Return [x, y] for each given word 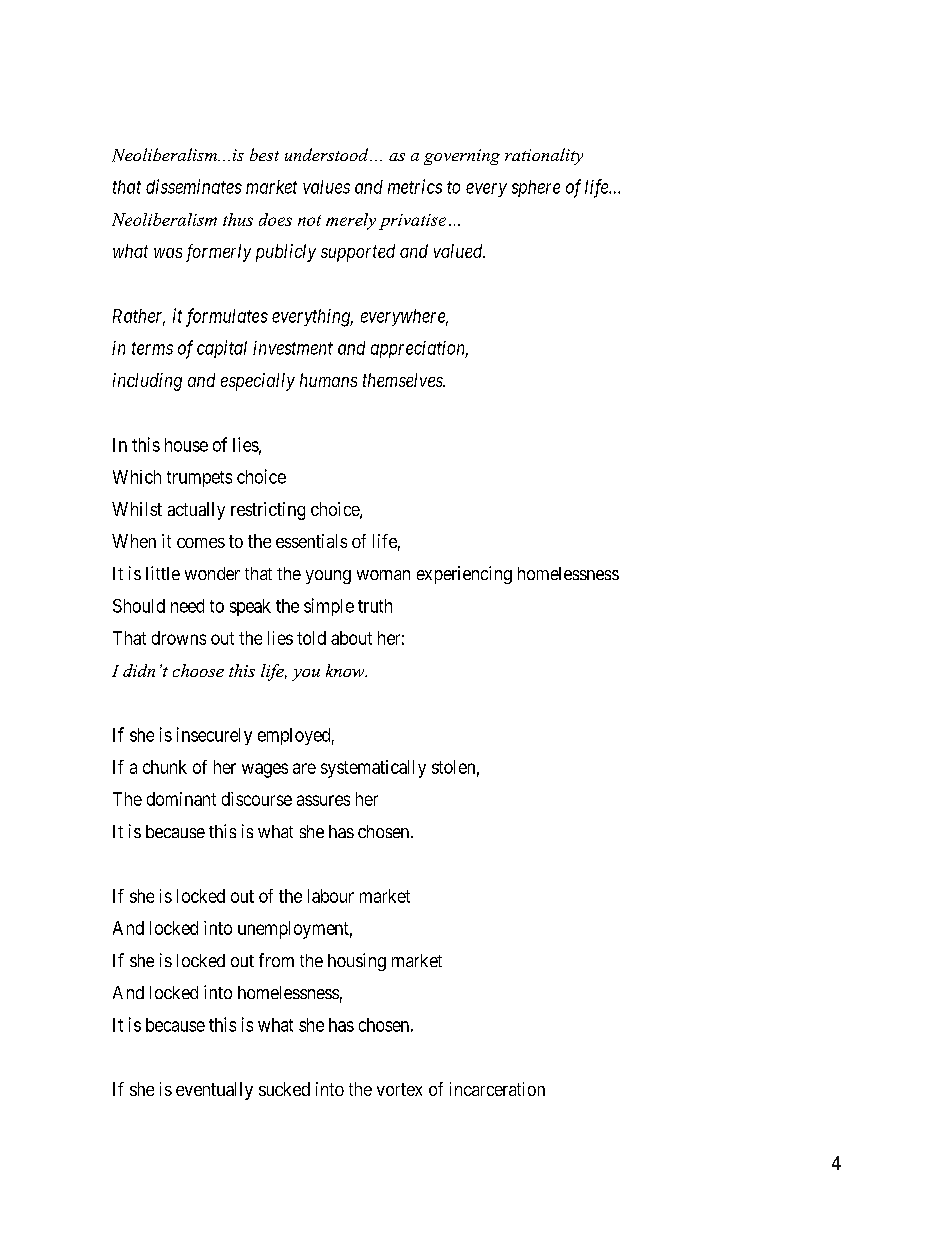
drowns [179, 638]
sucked [284, 1089]
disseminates [194, 186]
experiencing [464, 575]
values [326, 187]
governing [462, 157]
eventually [214, 1091]
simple [329, 607]
